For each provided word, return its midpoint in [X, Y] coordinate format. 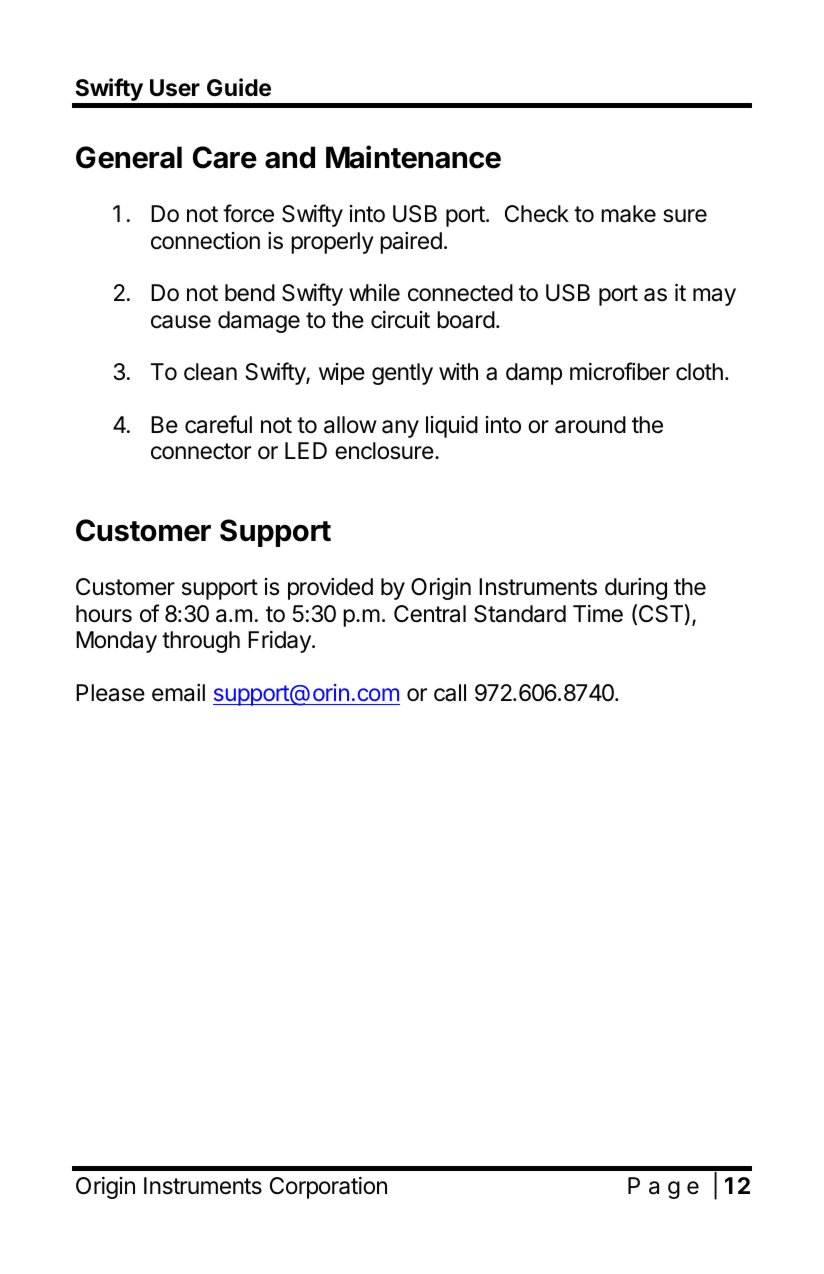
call [450, 693]
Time [598, 614]
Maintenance [413, 157]
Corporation [328, 1188]
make [628, 214]
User [175, 88]
